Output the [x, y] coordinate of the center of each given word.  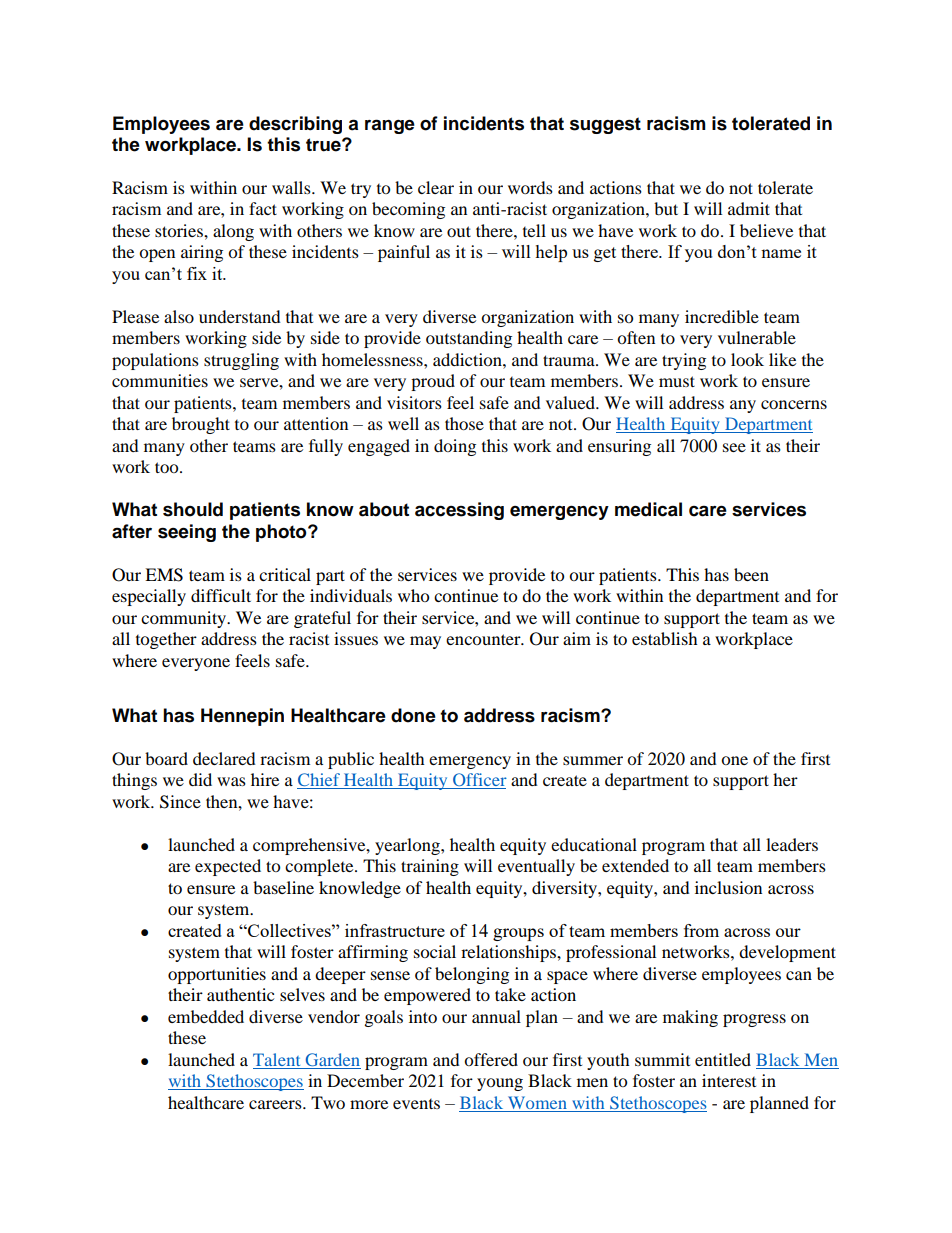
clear [436, 187]
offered [491, 1059]
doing [455, 447]
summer [593, 760]
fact [263, 208]
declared [224, 758]
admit [749, 208]
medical [648, 509]
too [168, 467]
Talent [276, 1059]
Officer [479, 781]
